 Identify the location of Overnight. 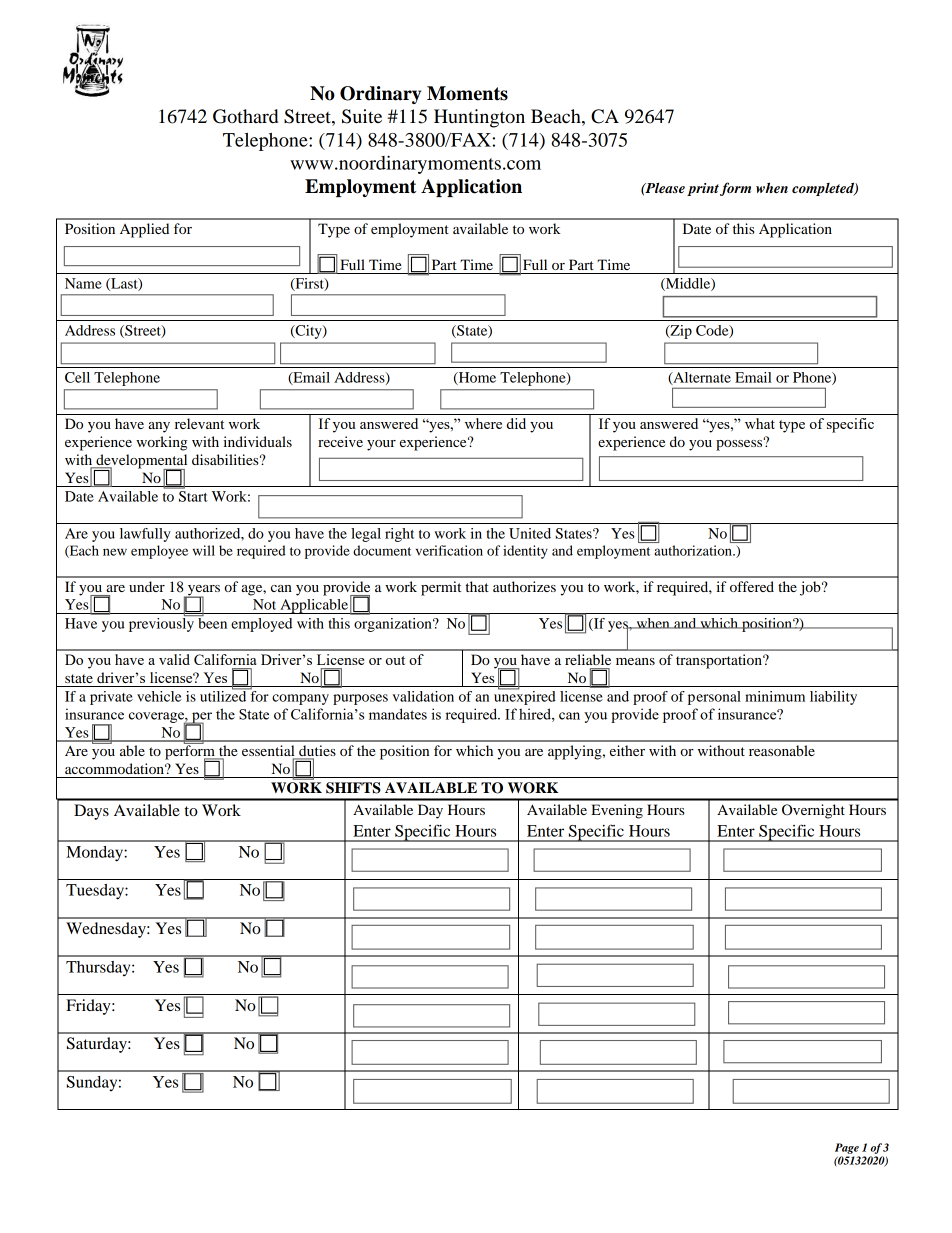
(813, 811).
